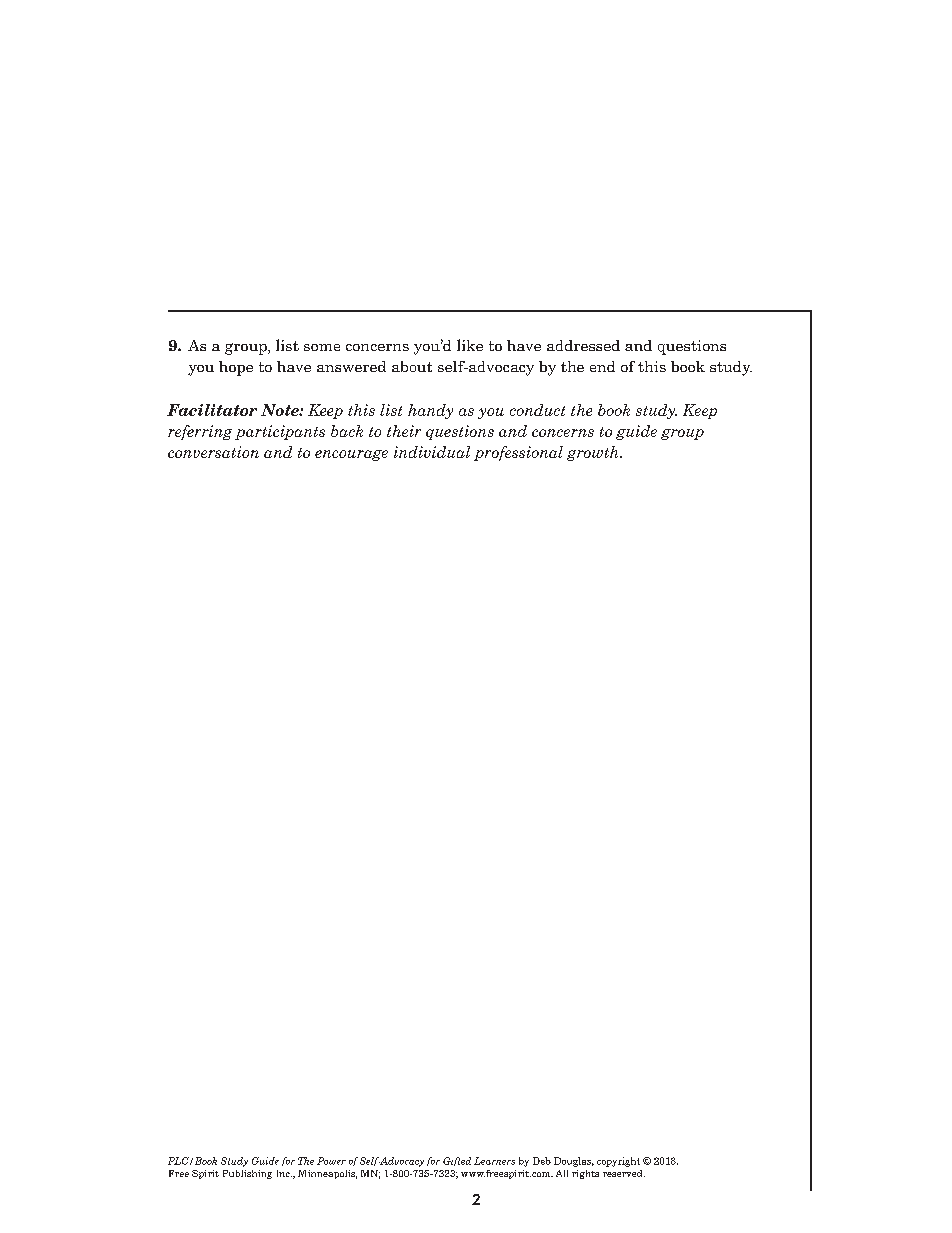  I want to click on individual, so click(432, 452).
